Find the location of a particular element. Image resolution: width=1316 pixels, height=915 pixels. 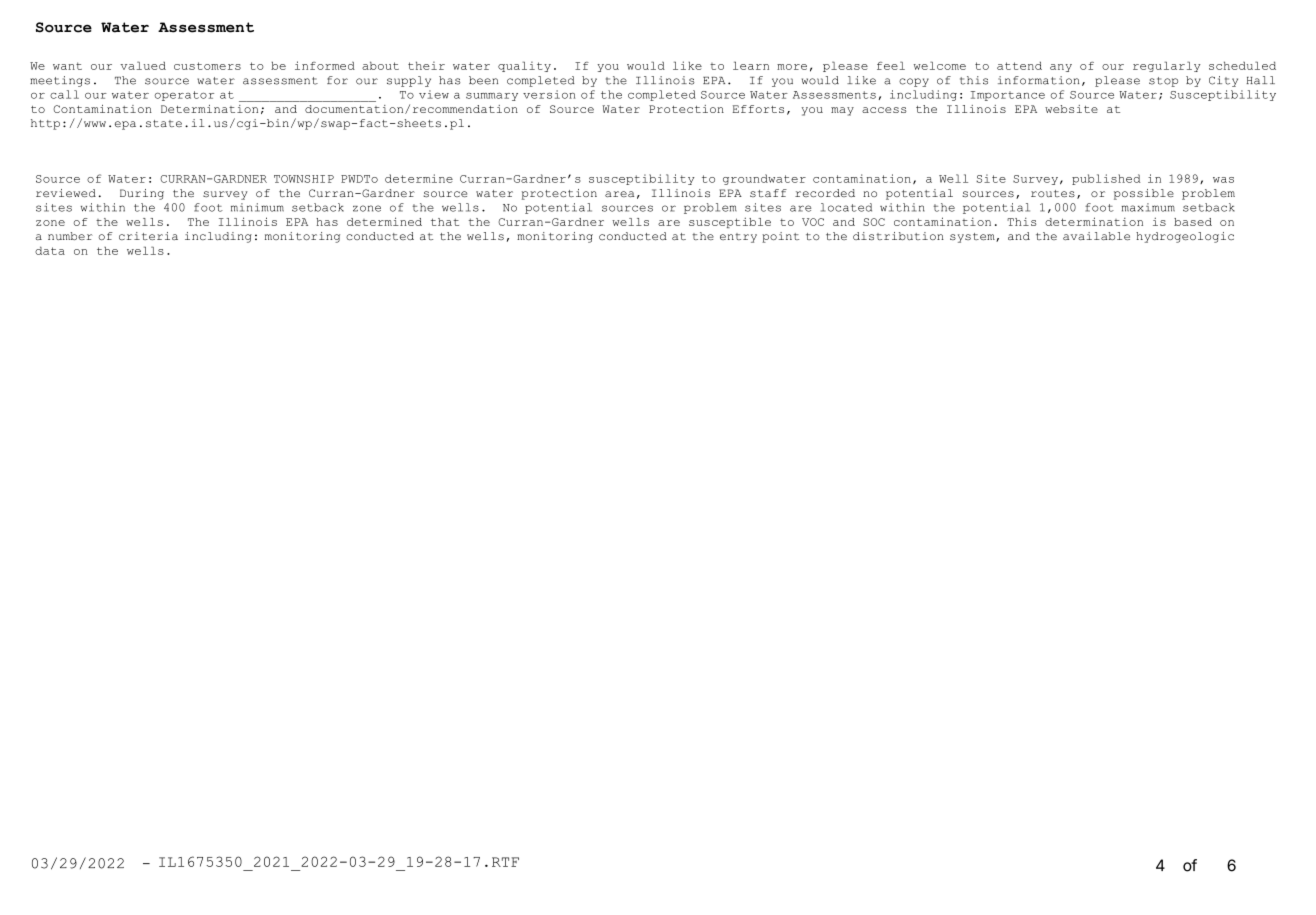

criteria is located at coordinates (148, 236).
